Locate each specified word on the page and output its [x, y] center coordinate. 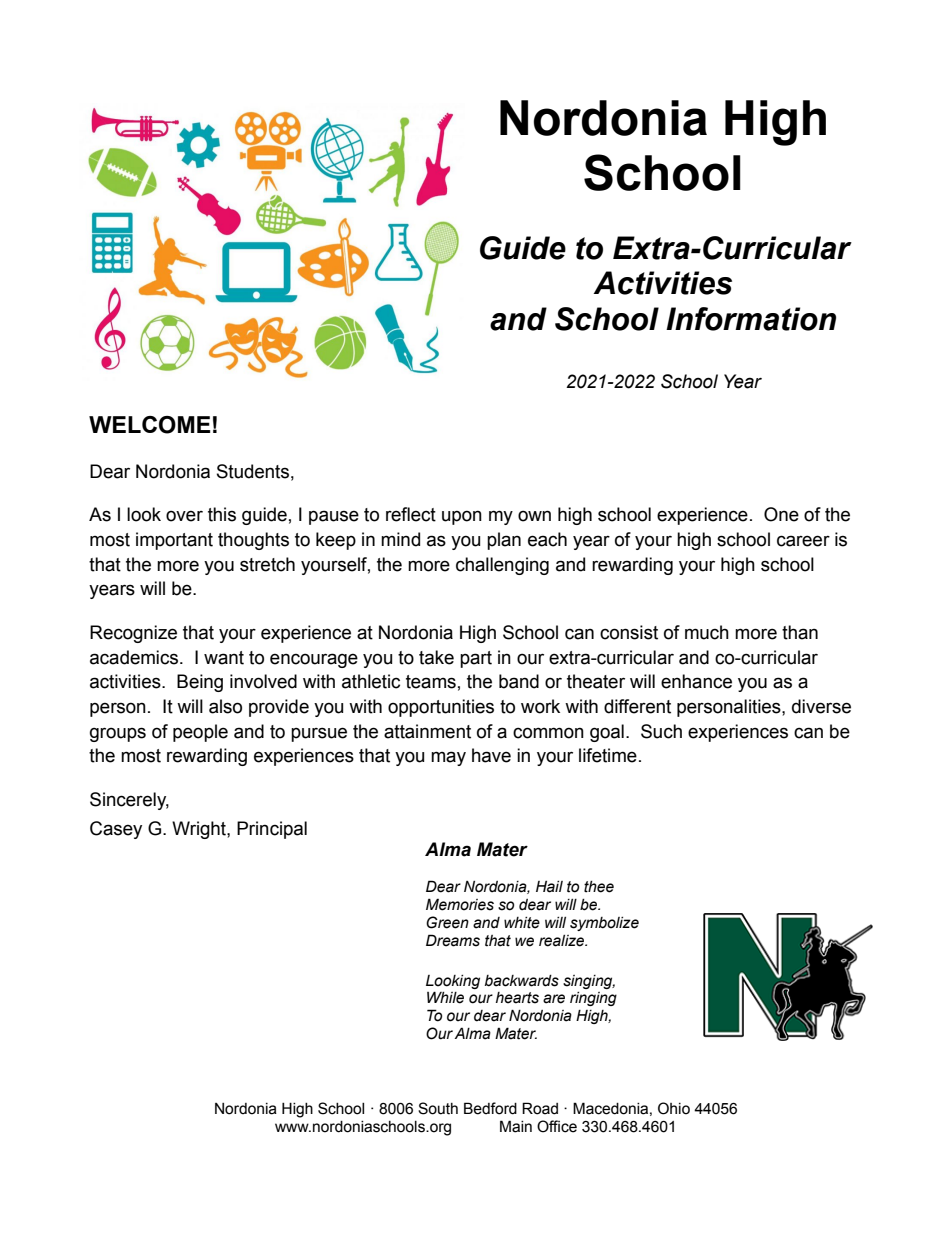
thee [599, 887]
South [438, 1108]
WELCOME [150, 425]
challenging [502, 566]
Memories [460, 904]
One [781, 514]
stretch [267, 564]
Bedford [490, 1108]
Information [751, 319]
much [707, 632]
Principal [272, 830]
